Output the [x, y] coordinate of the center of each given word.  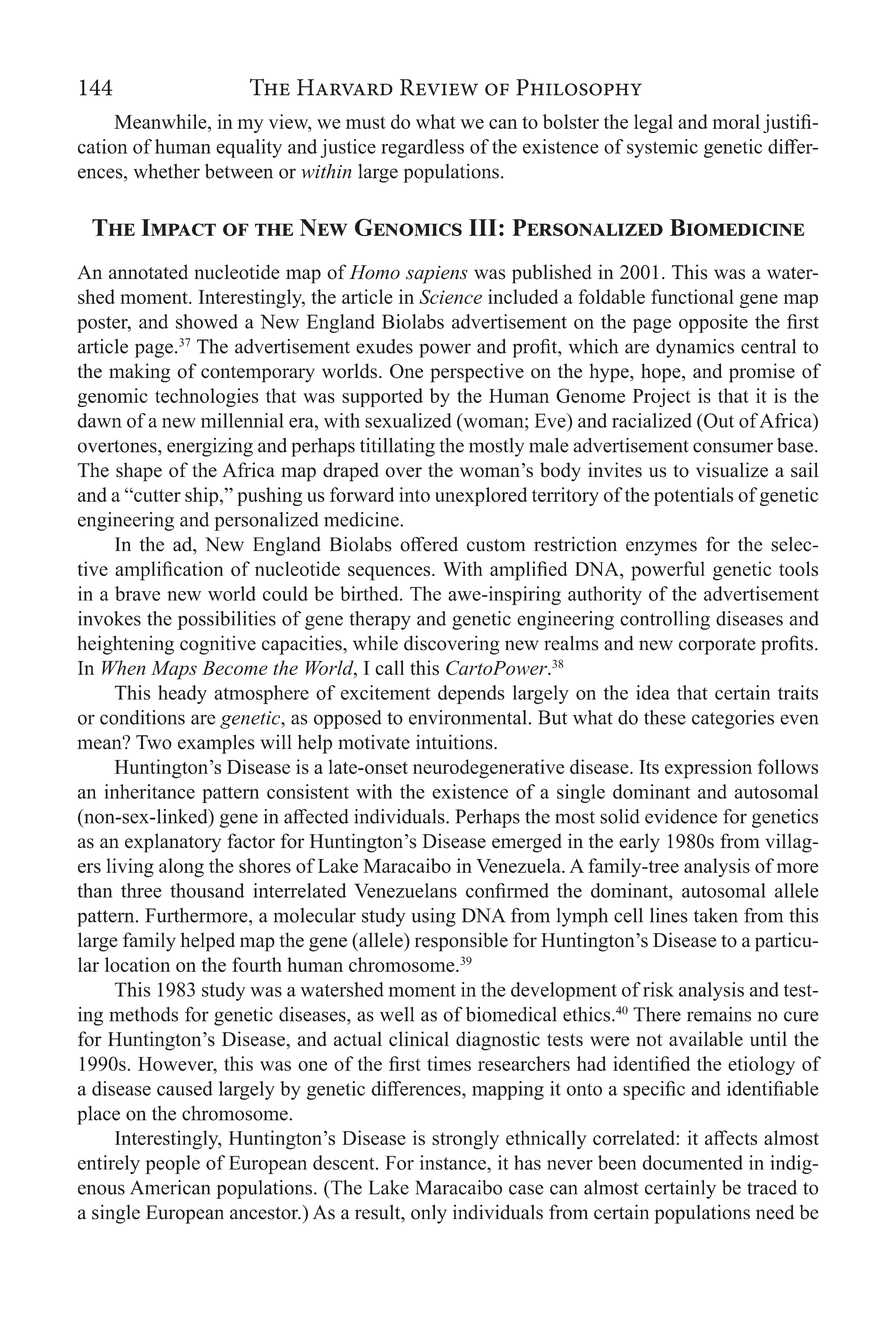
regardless [422, 148]
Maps [174, 670]
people [172, 1164]
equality [249, 148]
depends [471, 694]
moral [736, 121]
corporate [717, 646]
